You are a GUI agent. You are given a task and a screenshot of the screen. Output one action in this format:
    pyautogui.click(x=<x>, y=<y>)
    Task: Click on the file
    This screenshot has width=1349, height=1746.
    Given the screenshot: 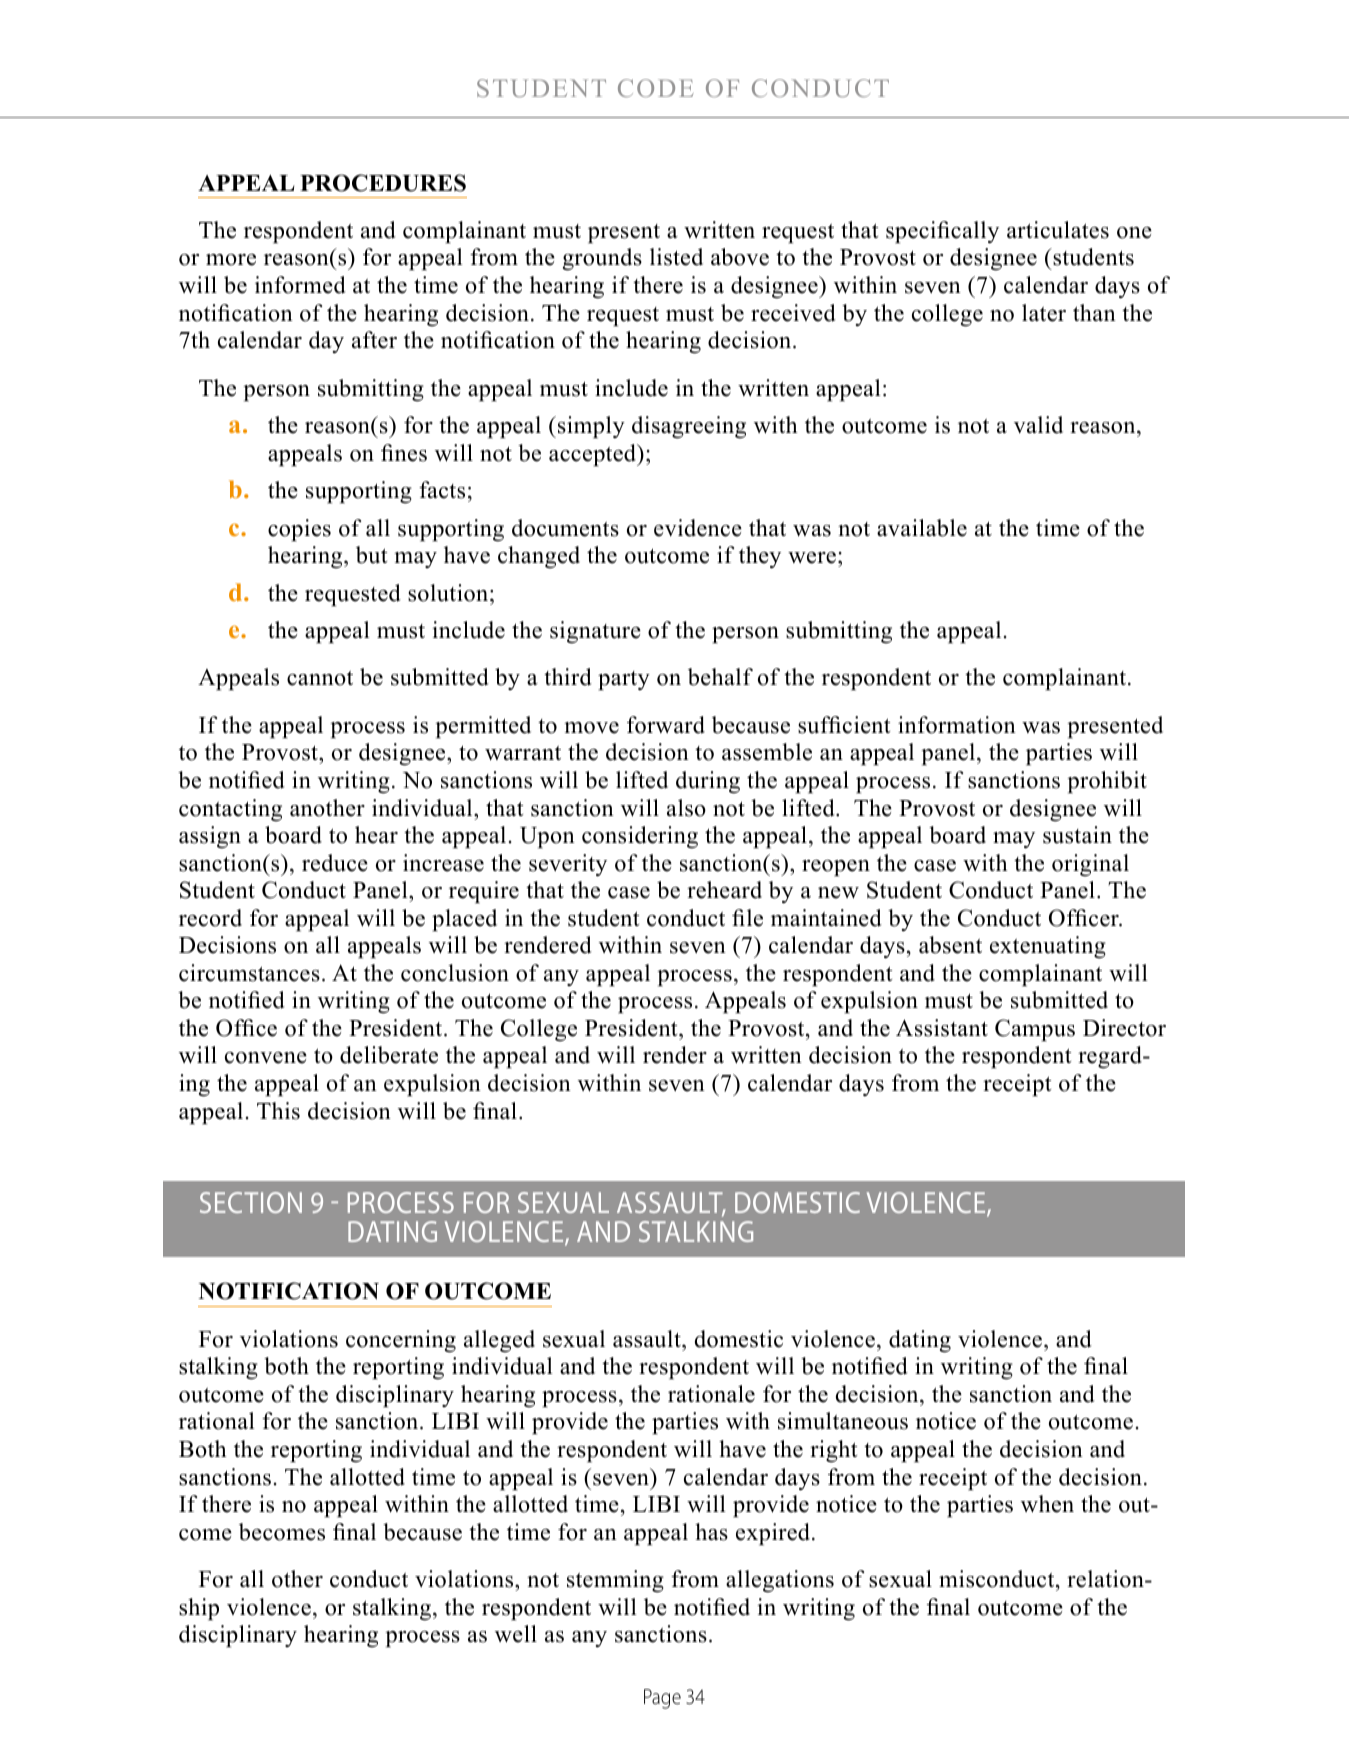 What is the action you would take?
    pyautogui.click(x=747, y=918)
